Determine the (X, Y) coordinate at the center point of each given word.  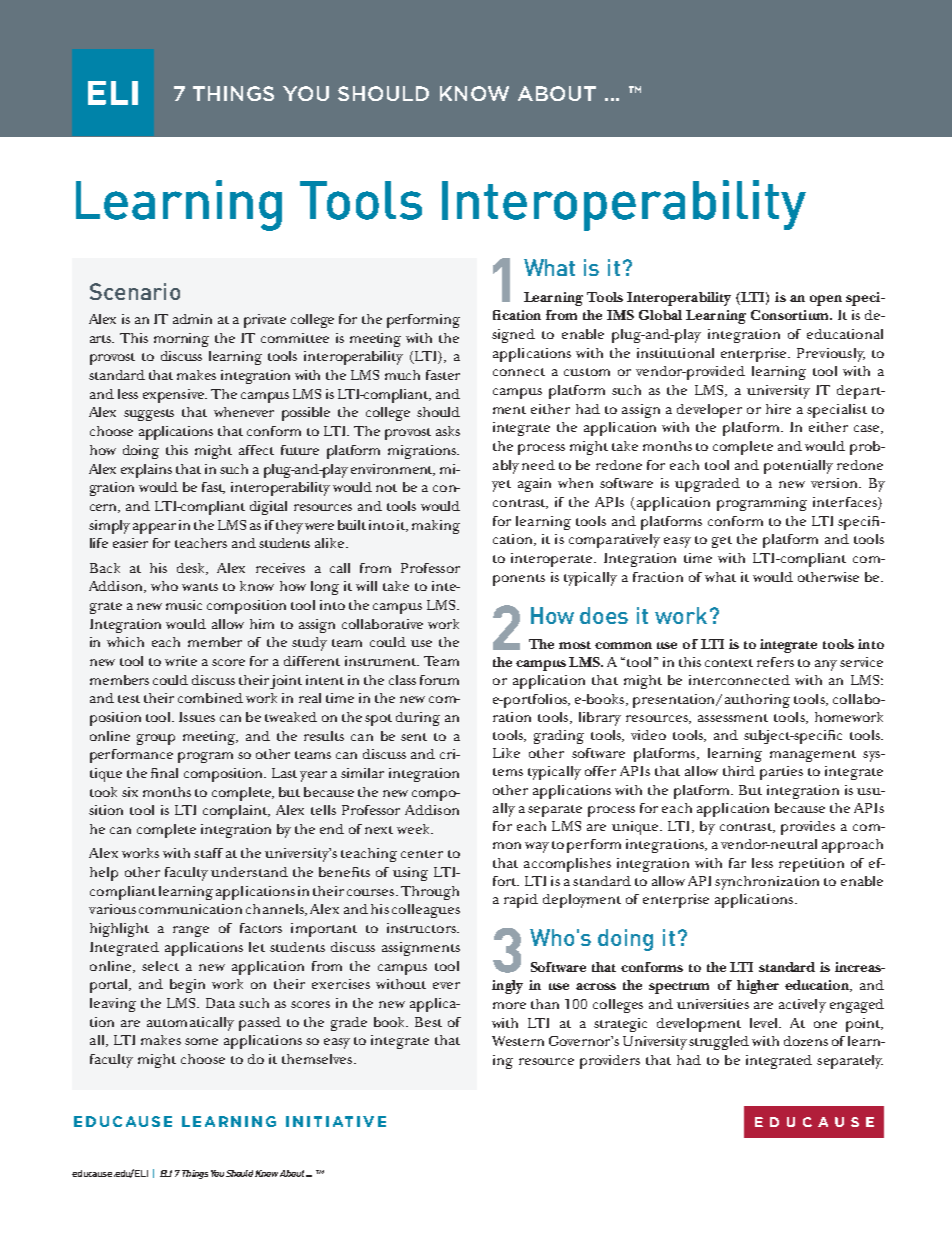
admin (192, 319)
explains (146, 471)
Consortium (791, 315)
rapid (521, 901)
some (201, 1041)
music (184, 605)
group (156, 739)
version (835, 483)
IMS (620, 315)
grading (559, 737)
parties (781, 773)
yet (501, 486)
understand (249, 872)
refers (775, 662)
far (737, 863)
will (366, 586)
